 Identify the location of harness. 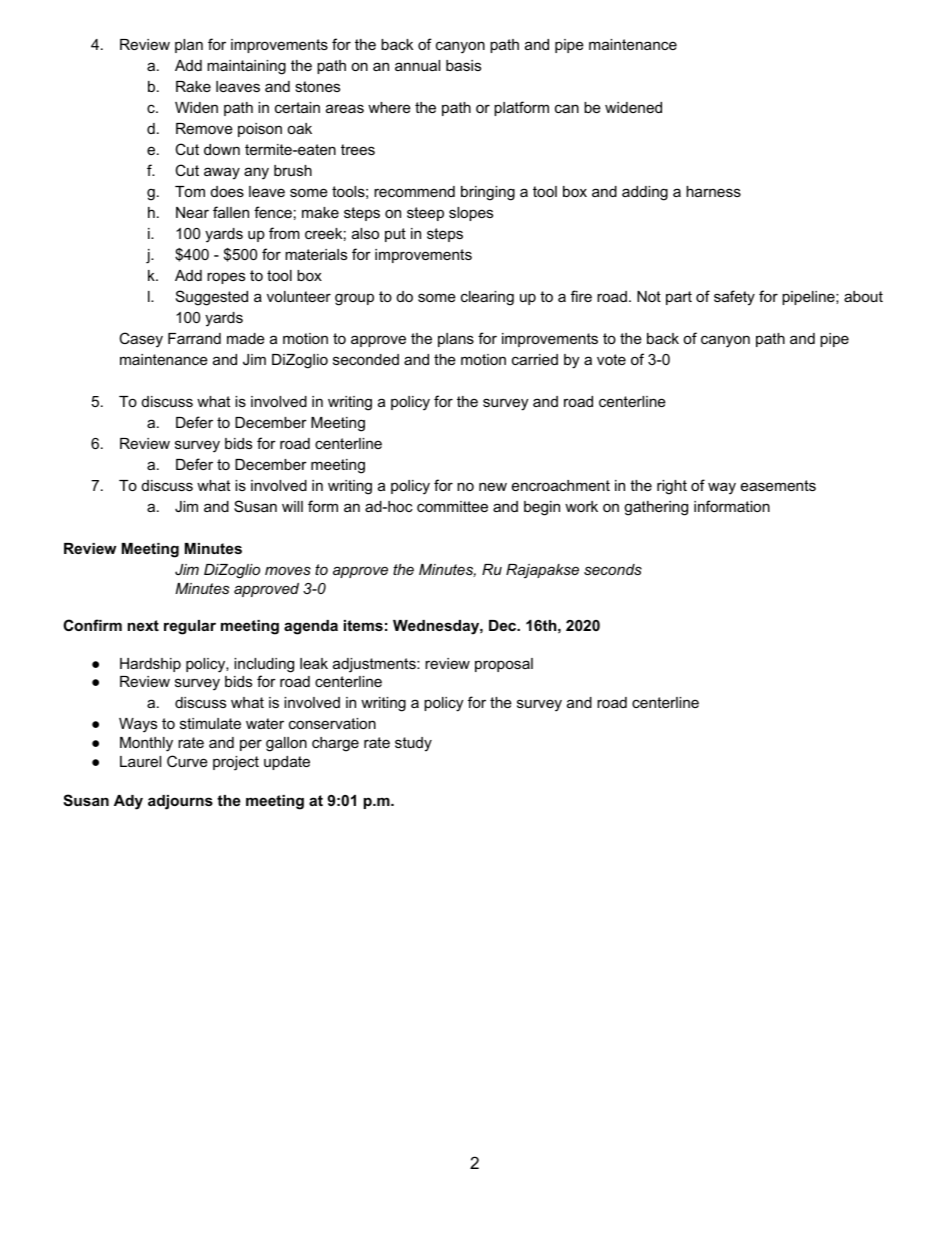
(713, 191).
